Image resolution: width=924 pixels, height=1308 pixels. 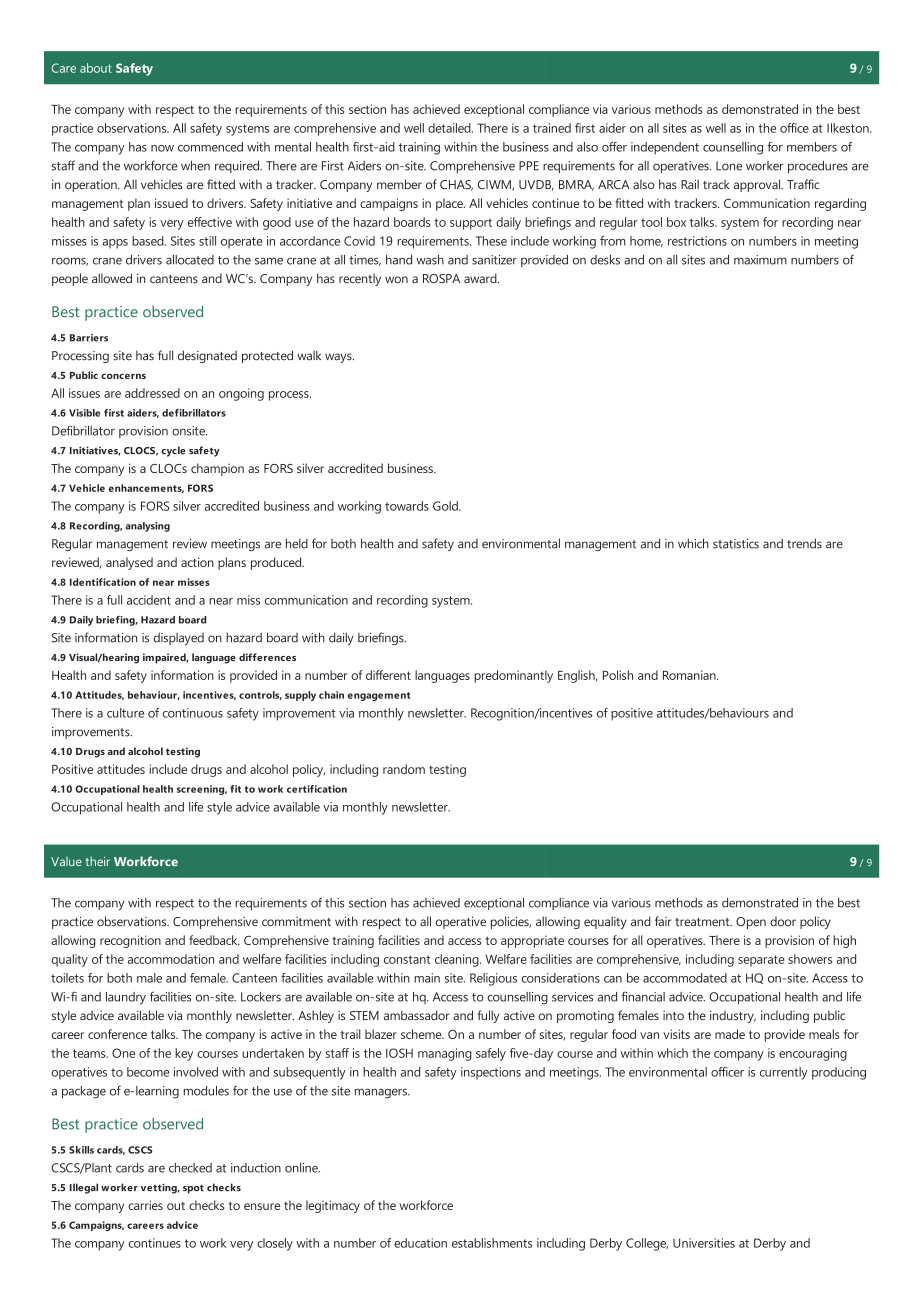 What do you see at coordinates (145, 1205) in the document?
I see `carries` at bounding box center [145, 1205].
